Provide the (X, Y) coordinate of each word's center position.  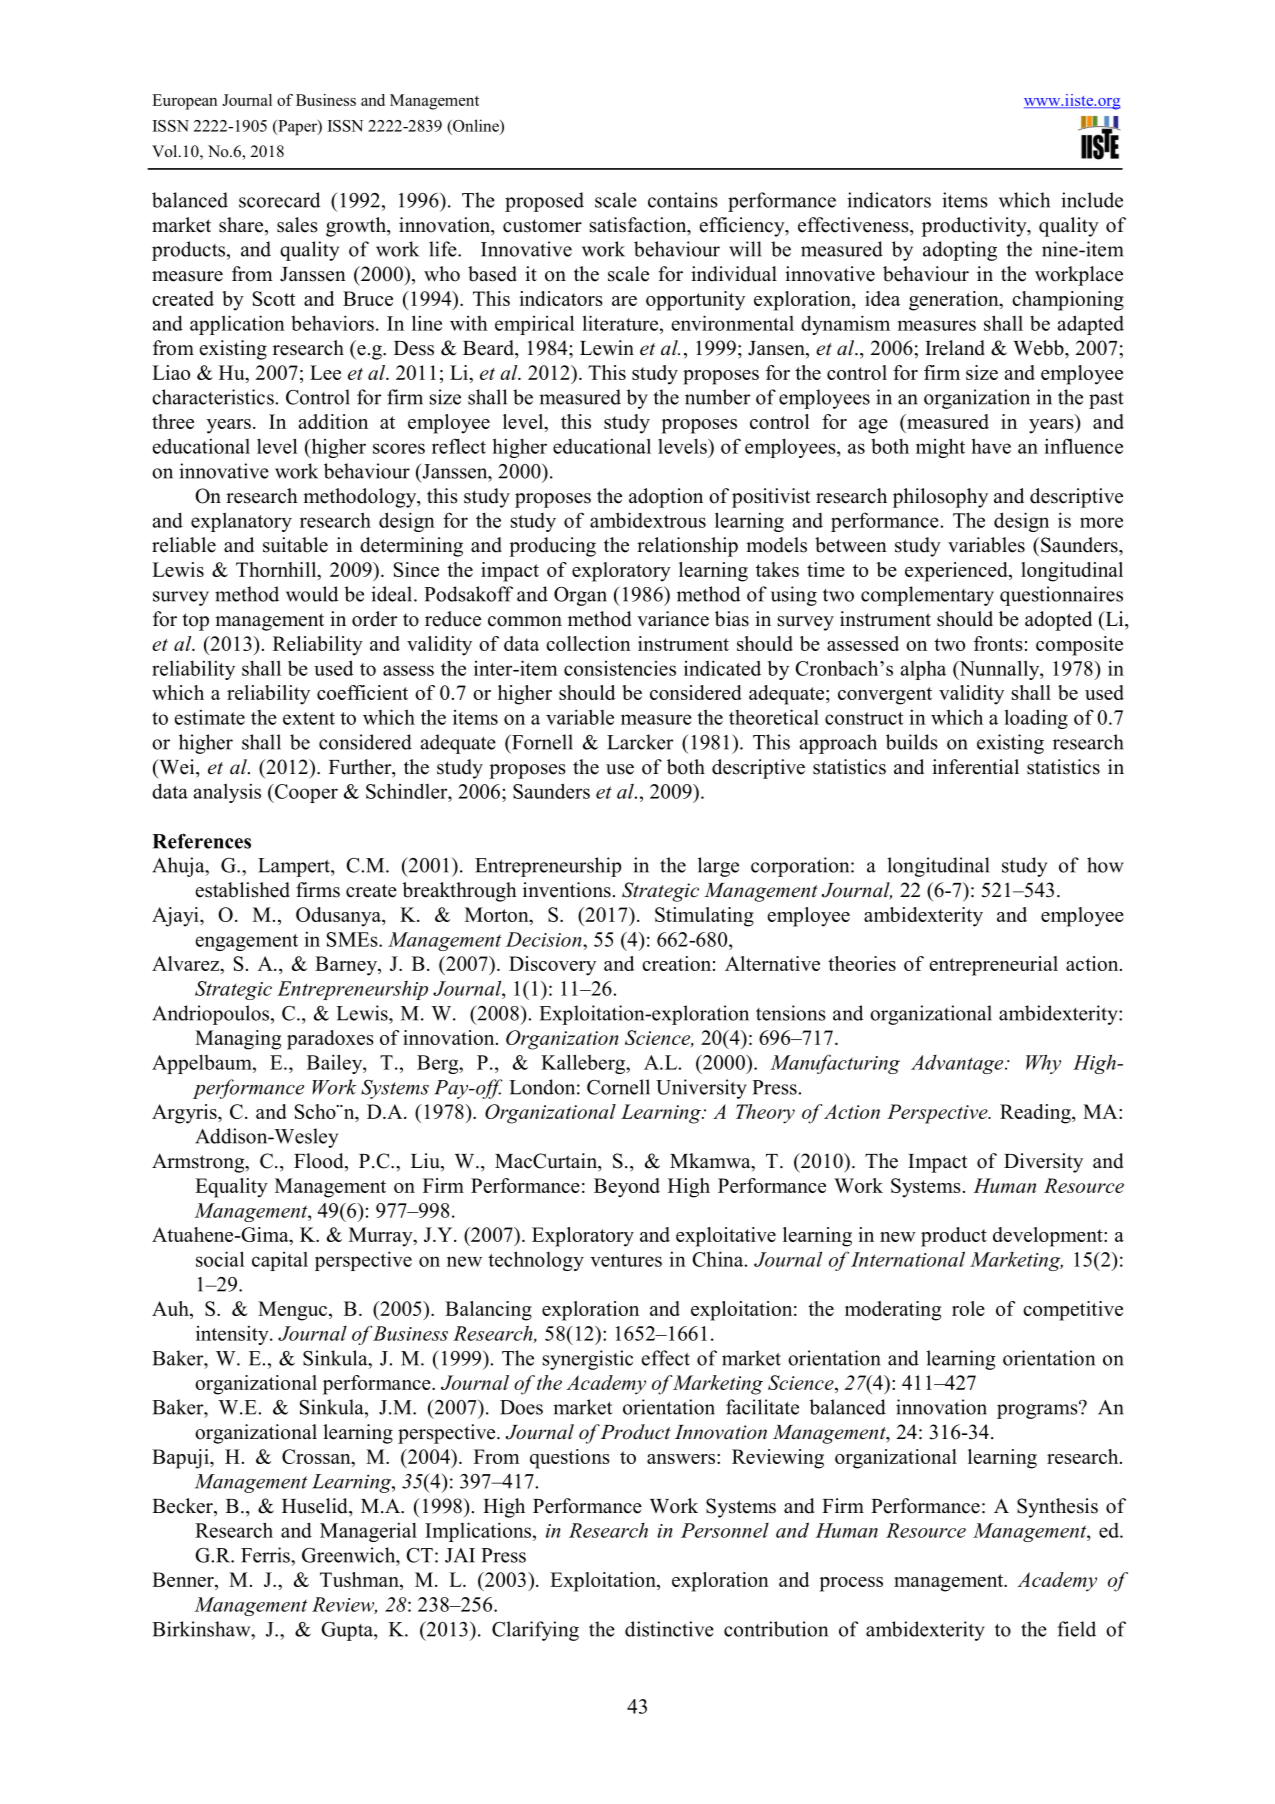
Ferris (266, 1555)
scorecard (279, 200)
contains (683, 200)
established (243, 890)
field (1077, 1629)
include (1092, 200)
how (1105, 865)
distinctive (669, 1629)
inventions (567, 890)
